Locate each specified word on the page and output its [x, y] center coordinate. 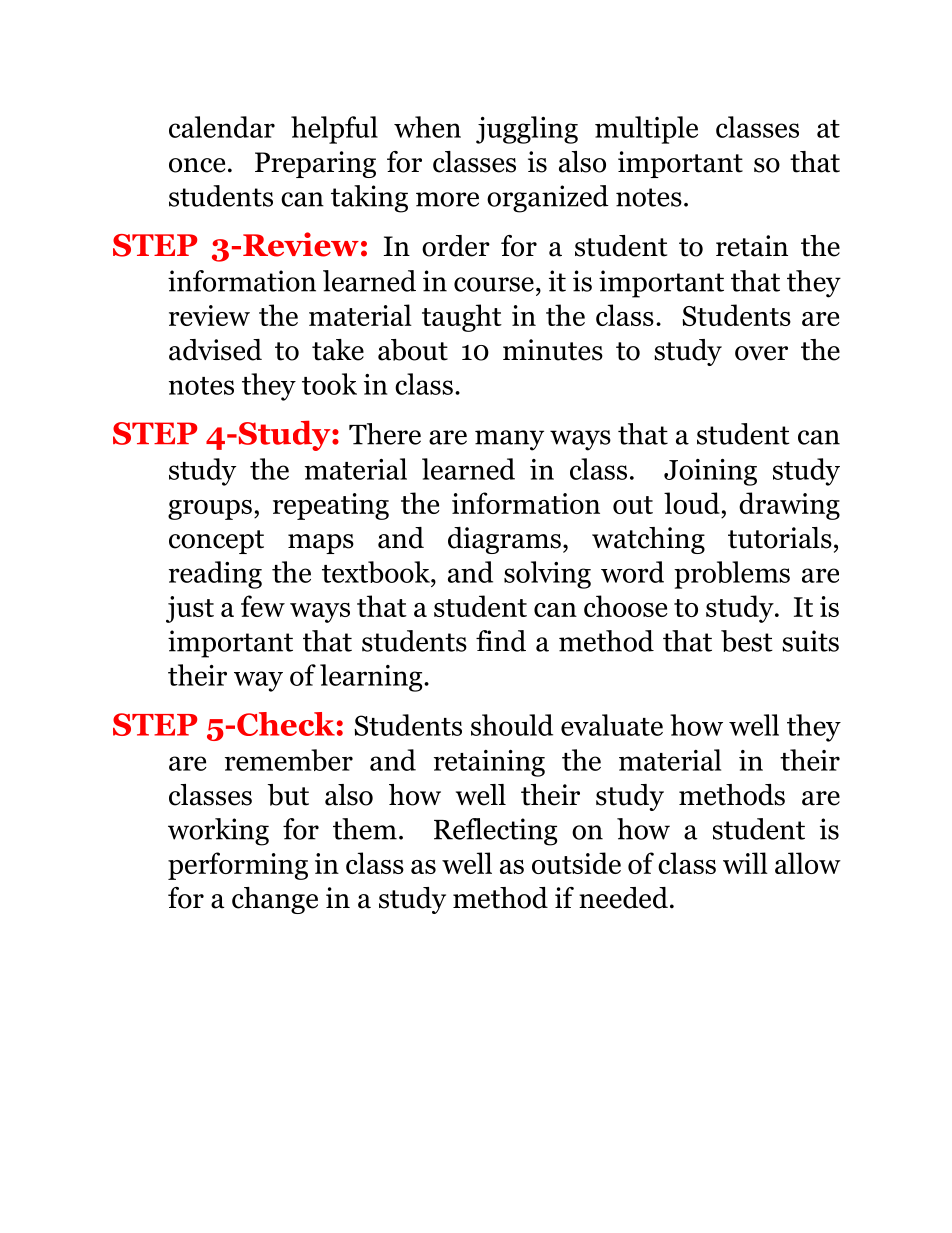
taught [462, 318]
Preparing [315, 164]
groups [210, 510]
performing [238, 866]
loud [692, 503]
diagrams [504, 540]
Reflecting [495, 832]
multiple [646, 130]
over [761, 353]
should [512, 725]
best [747, 641]
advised [215, 350]
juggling [527, 130]
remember [289, 760]
